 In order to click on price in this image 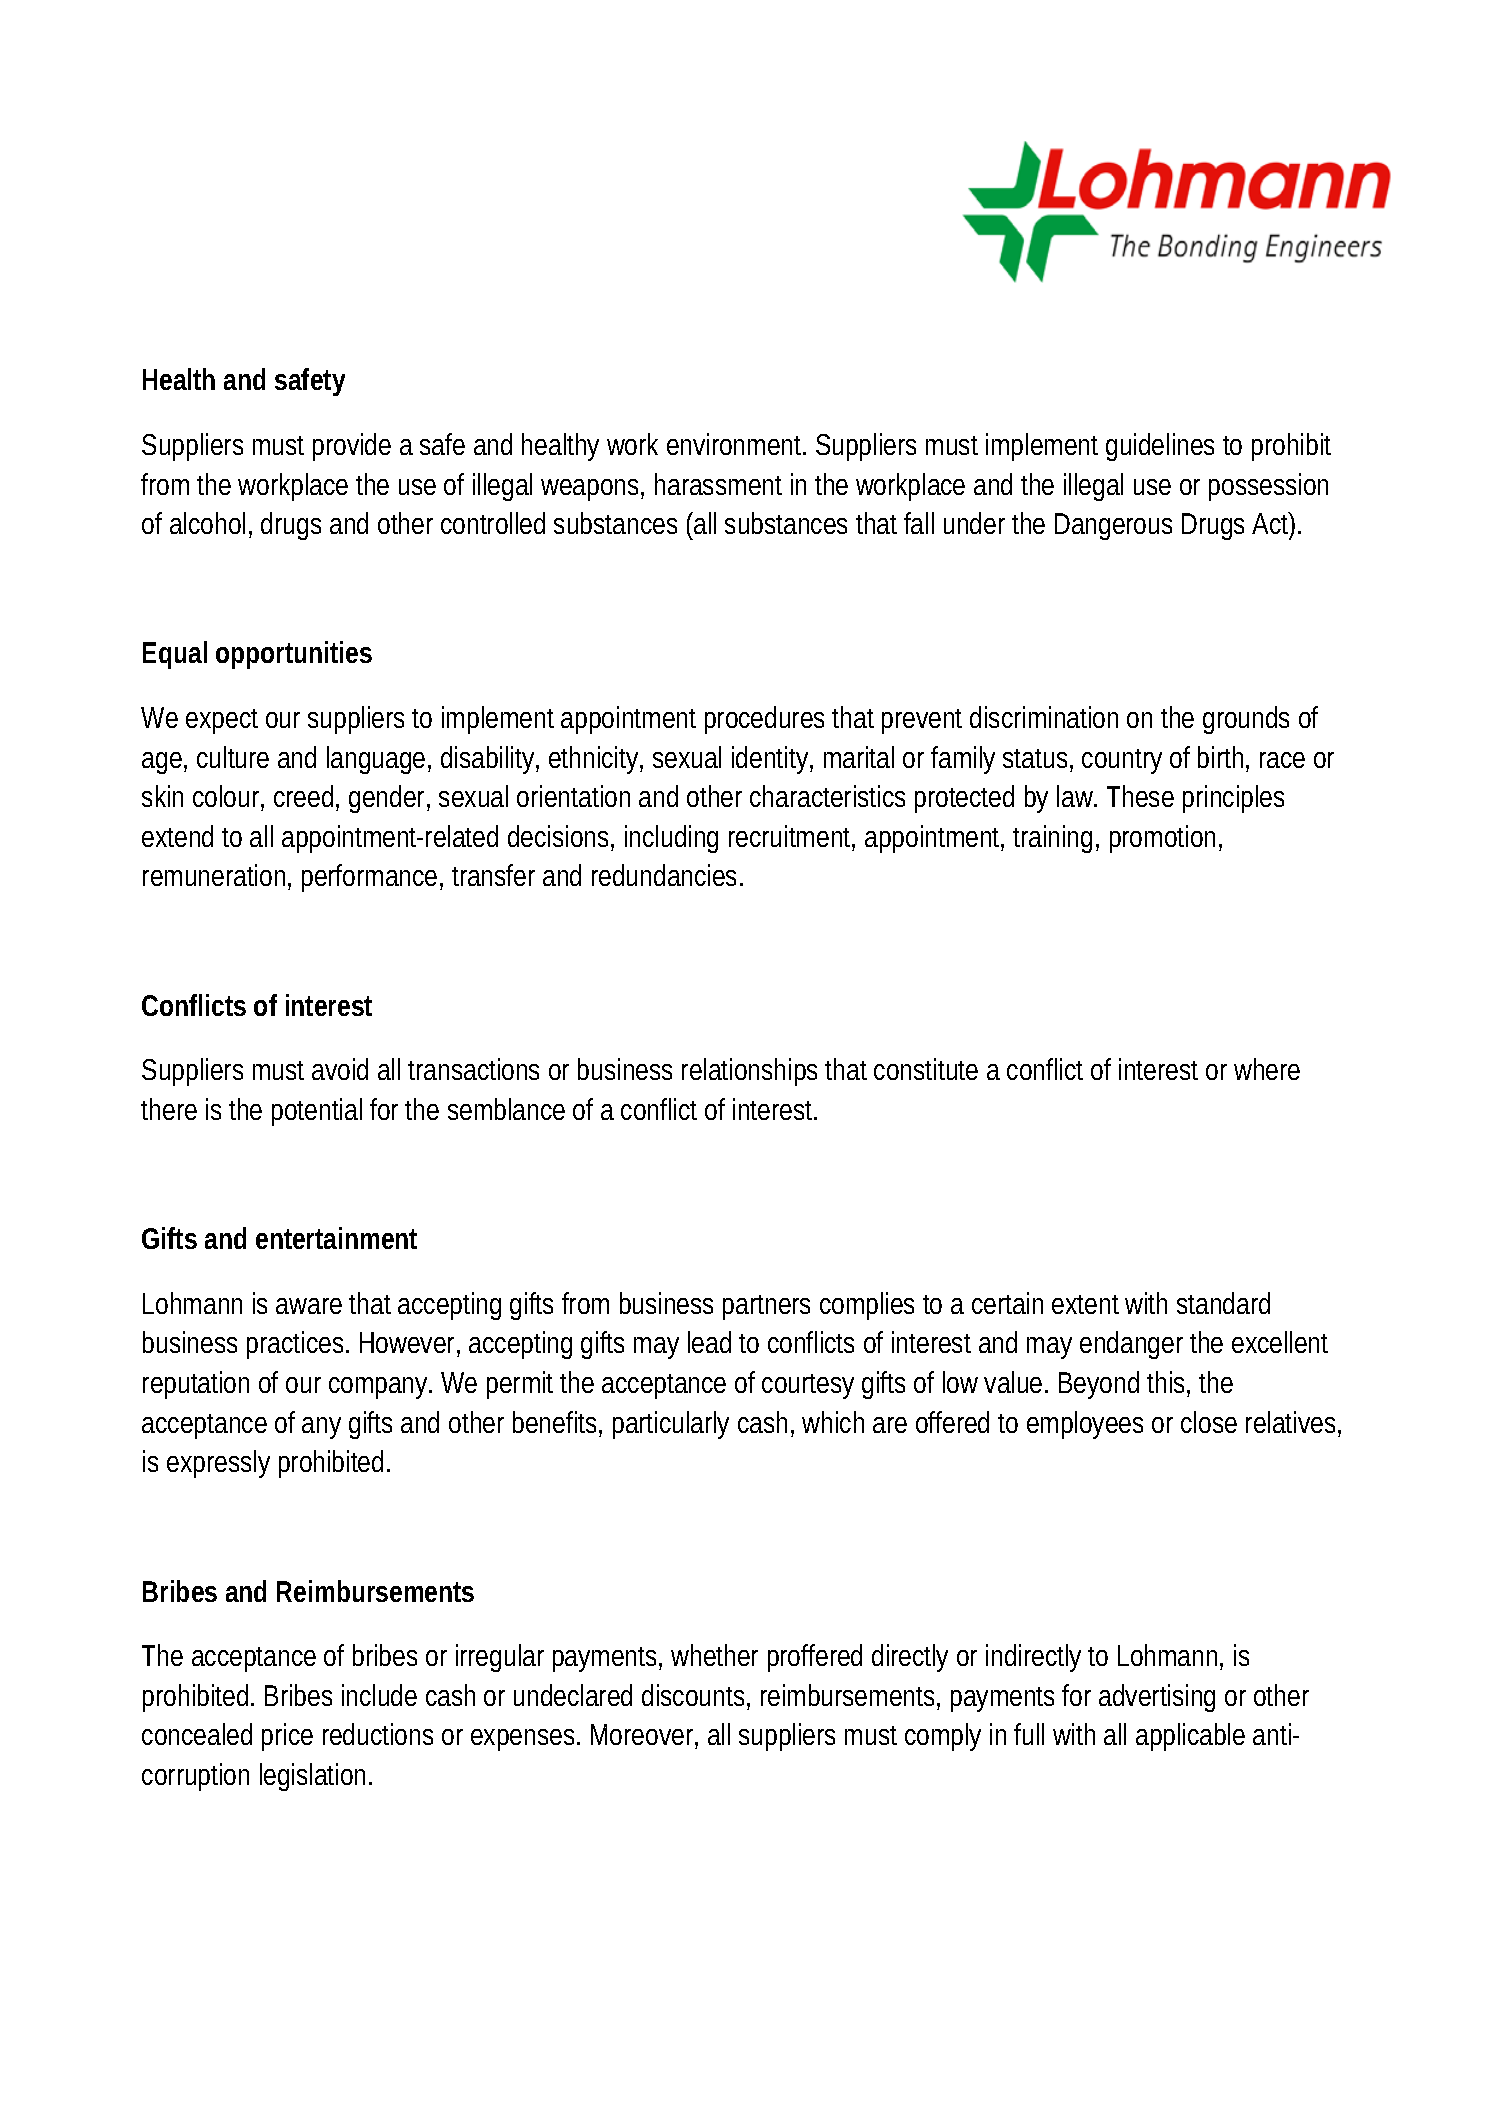, I will do `click(287, 1737)`.
